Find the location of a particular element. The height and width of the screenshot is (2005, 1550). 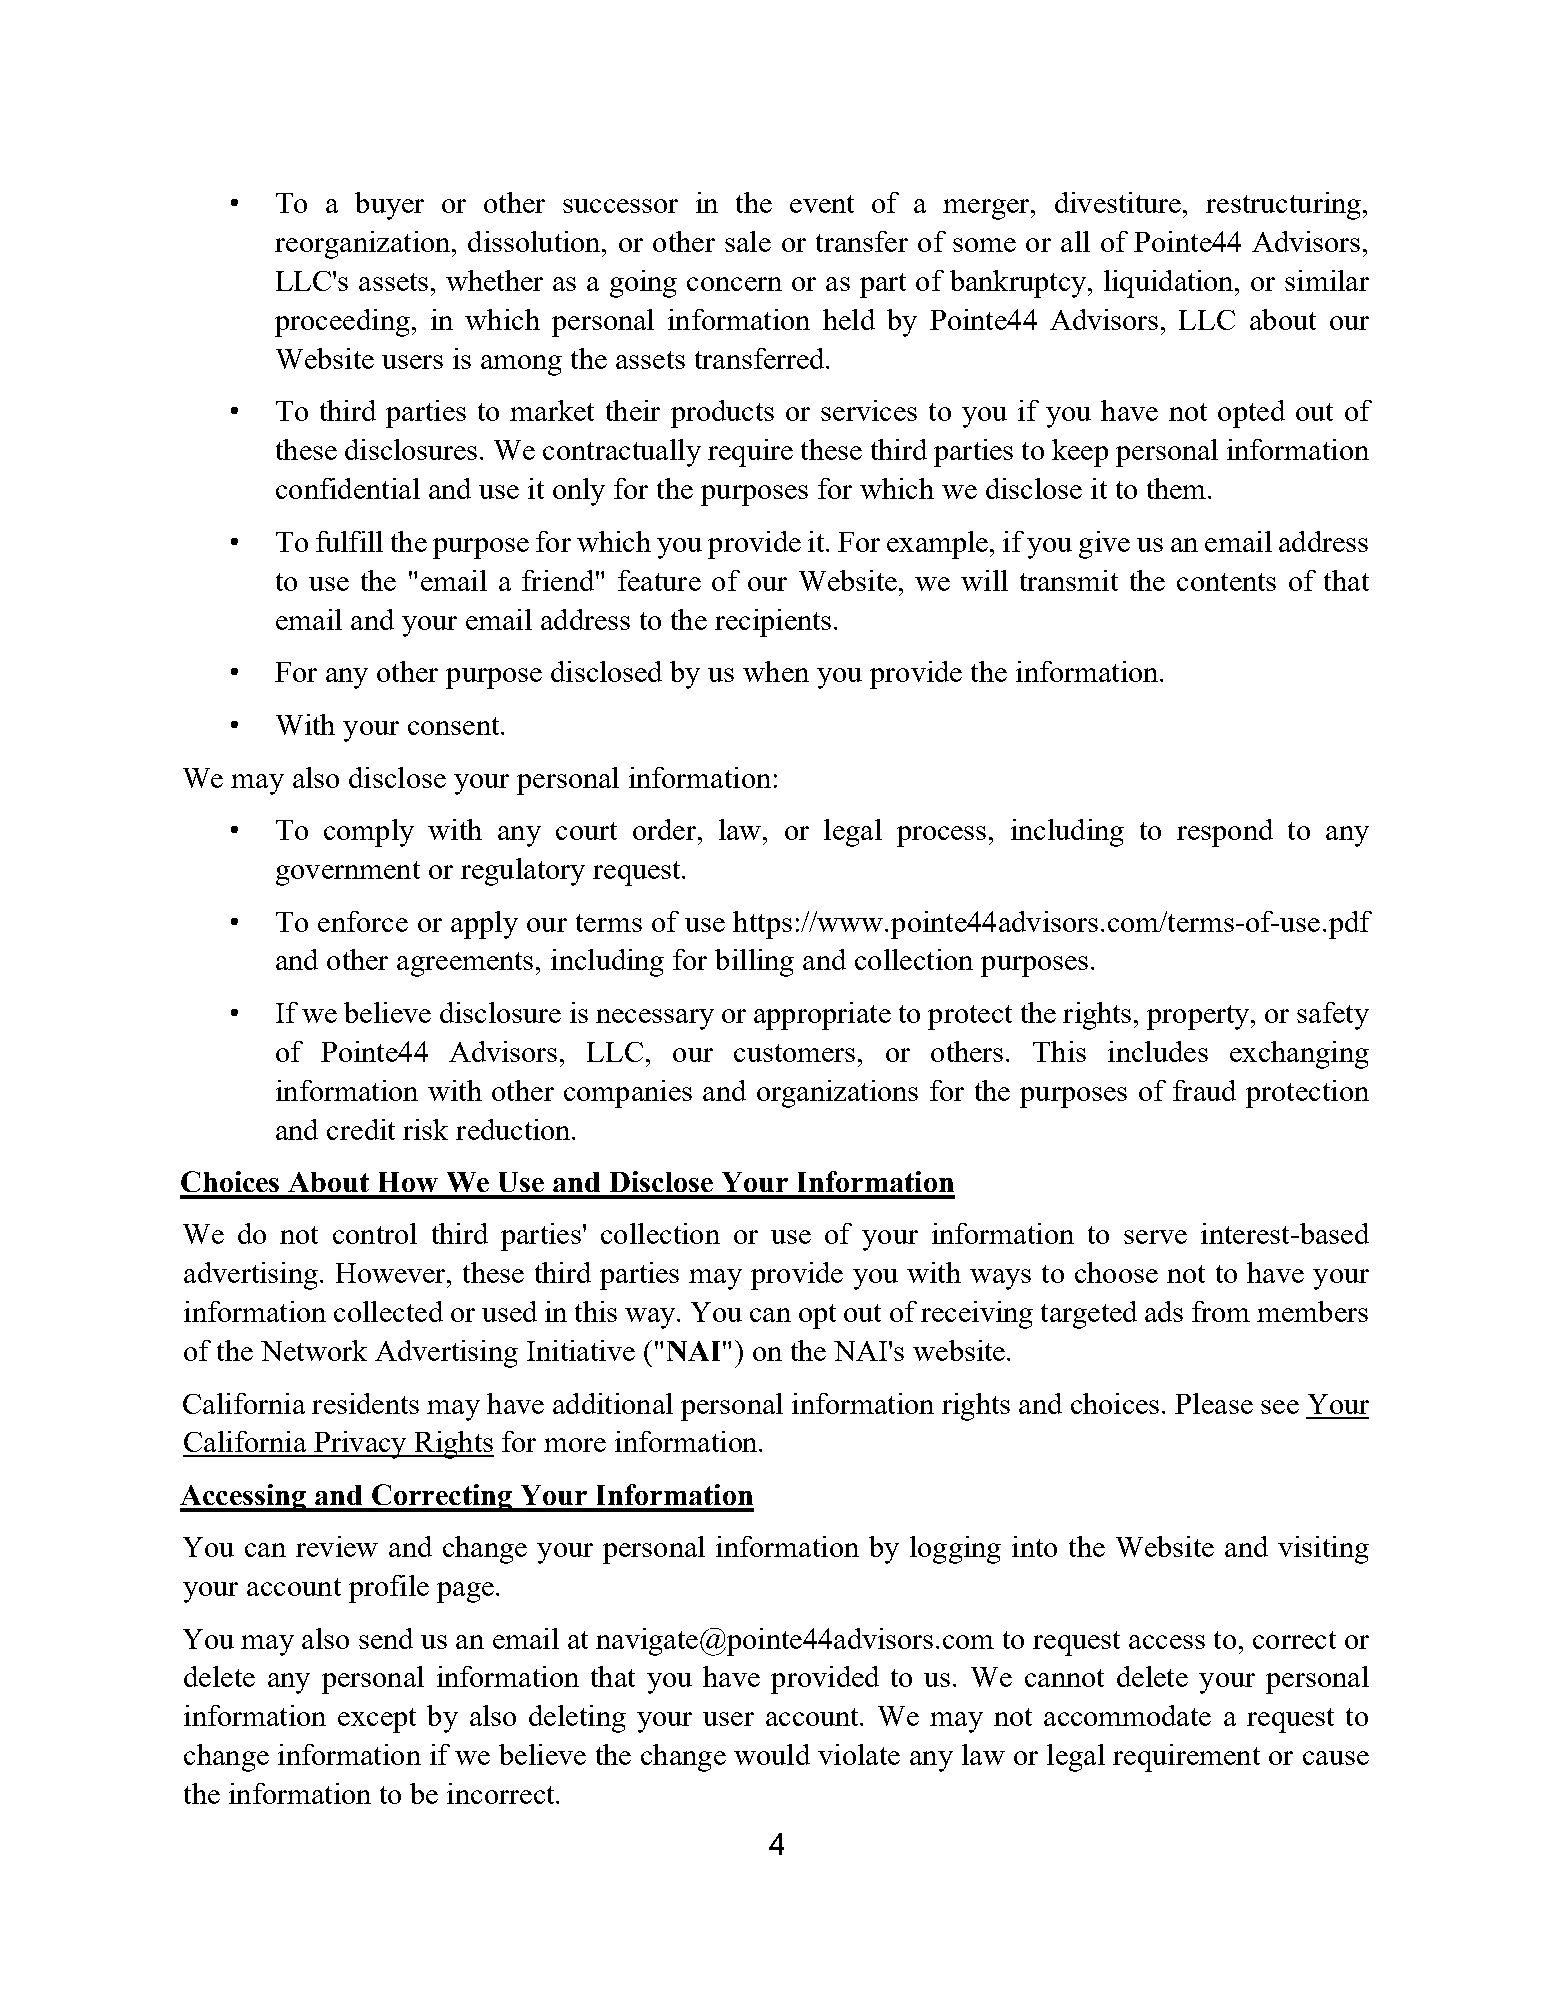

except is located at coordinates (377, 1720).
